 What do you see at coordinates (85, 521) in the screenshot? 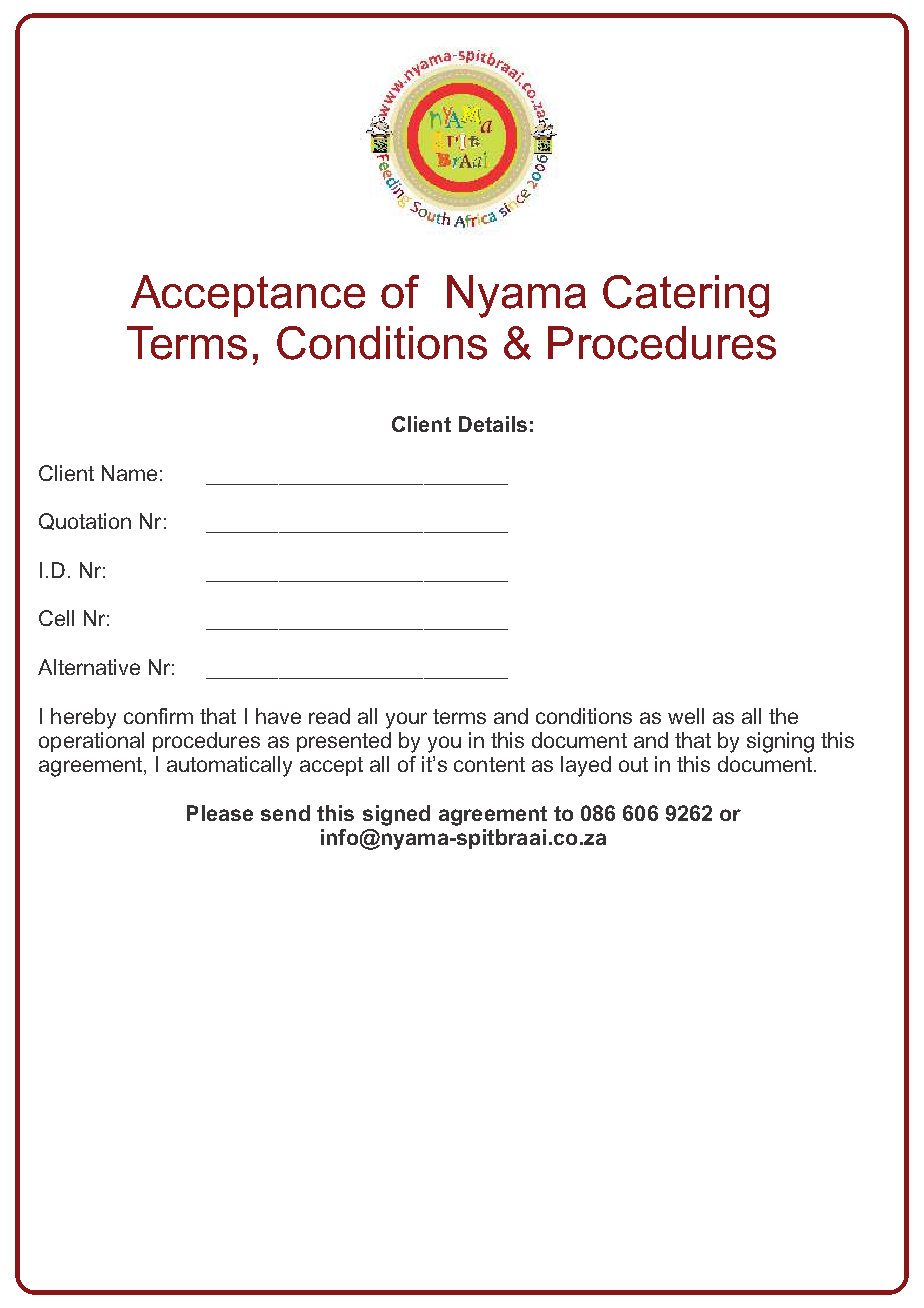
I see `Quotation` at bounding box center [85, 521].
